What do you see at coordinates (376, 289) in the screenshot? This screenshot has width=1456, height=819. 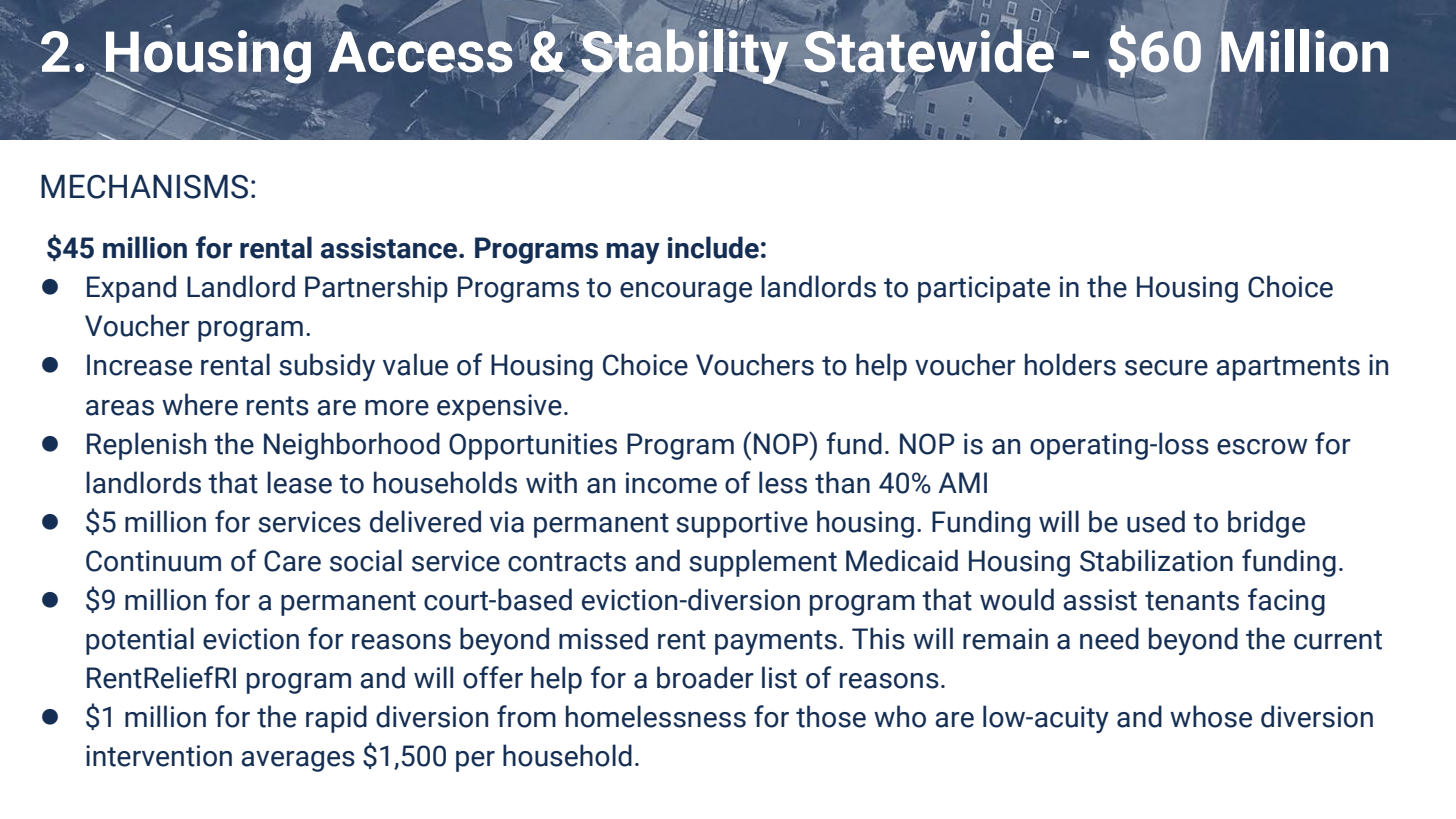 I see `Partnership` at bounding box center [376, 289].
